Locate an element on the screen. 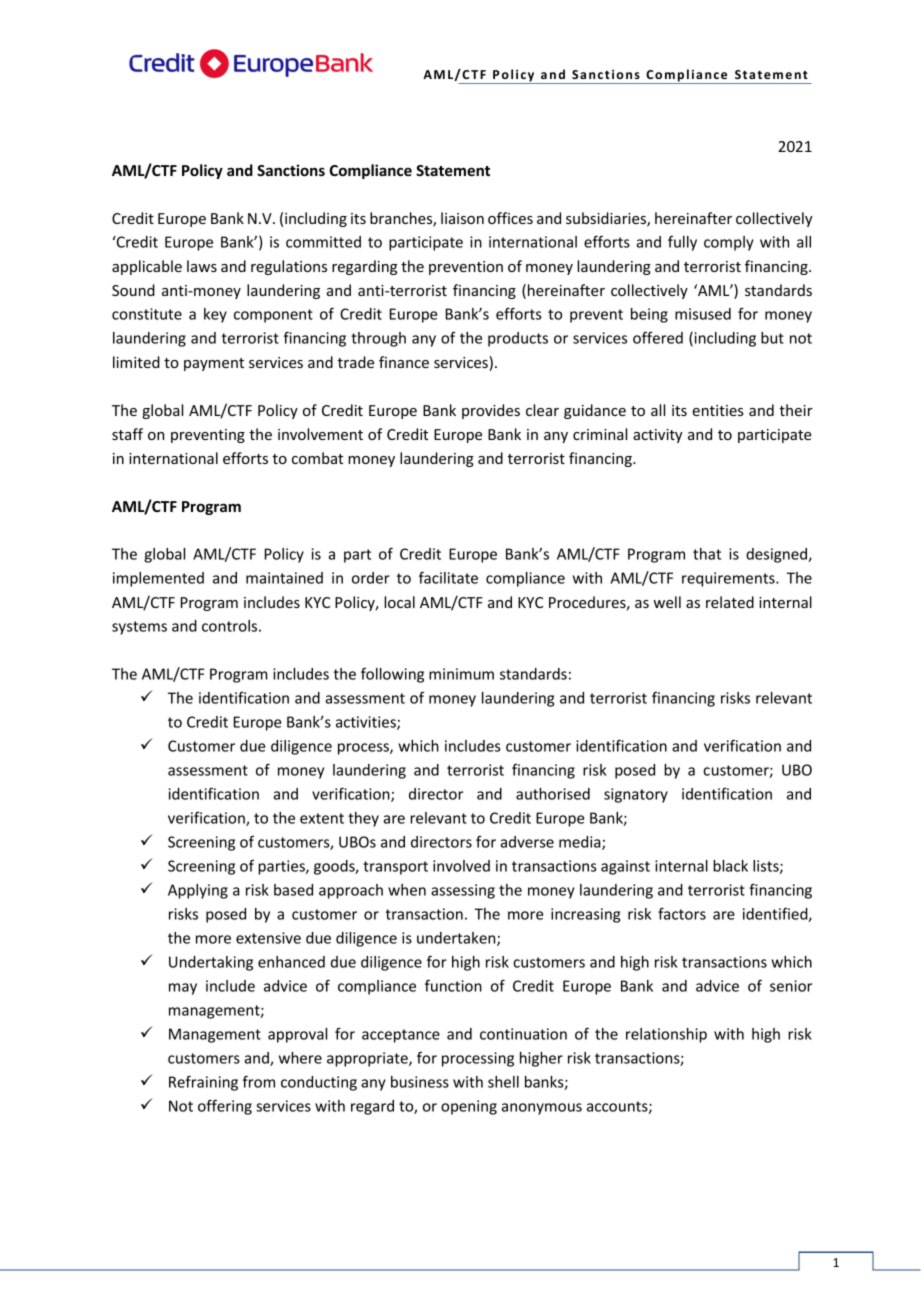  comply is located at coordinates (729, 243).
